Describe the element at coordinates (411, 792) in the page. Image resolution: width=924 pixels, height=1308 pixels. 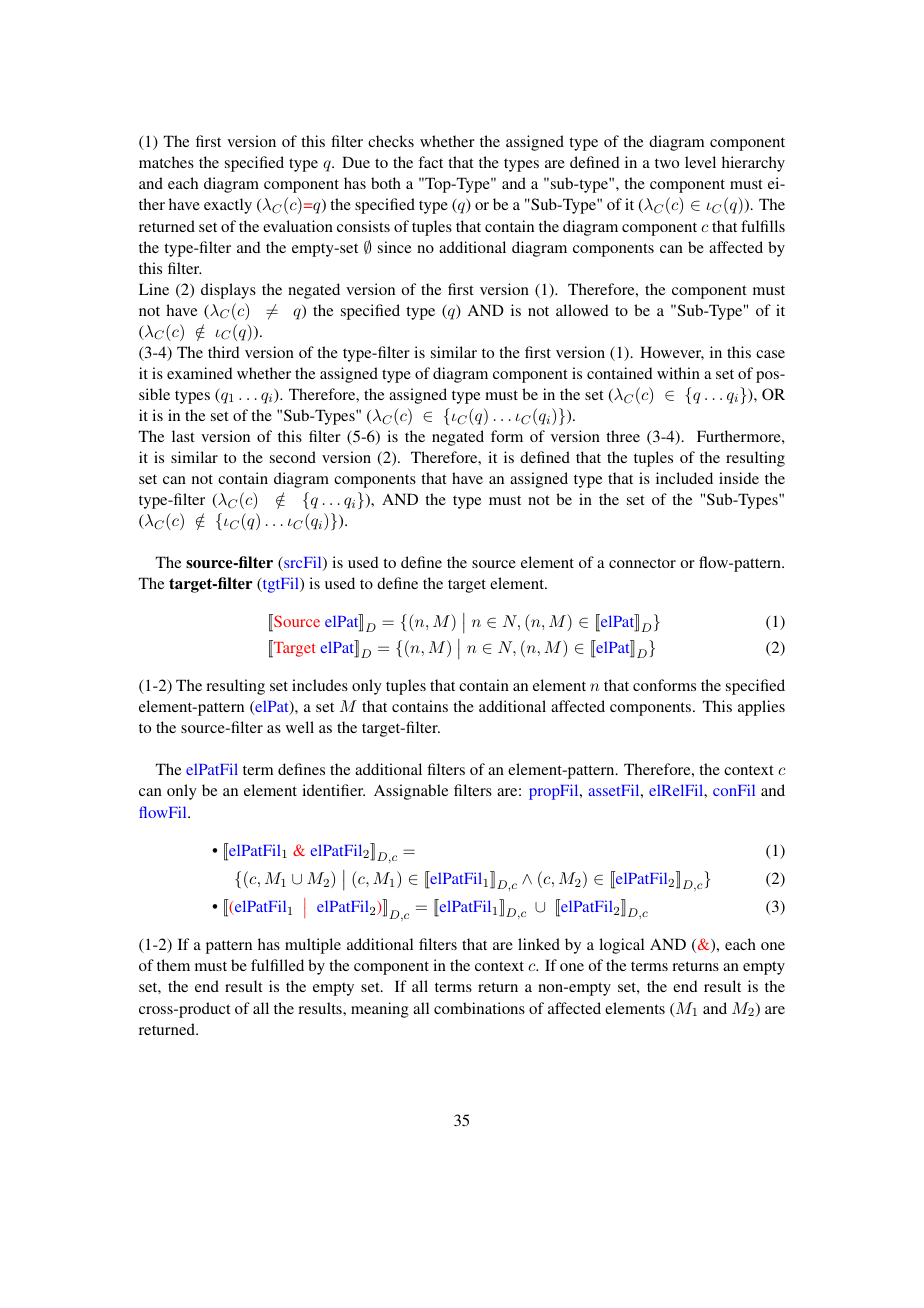
I see `Assignable` at that location.
